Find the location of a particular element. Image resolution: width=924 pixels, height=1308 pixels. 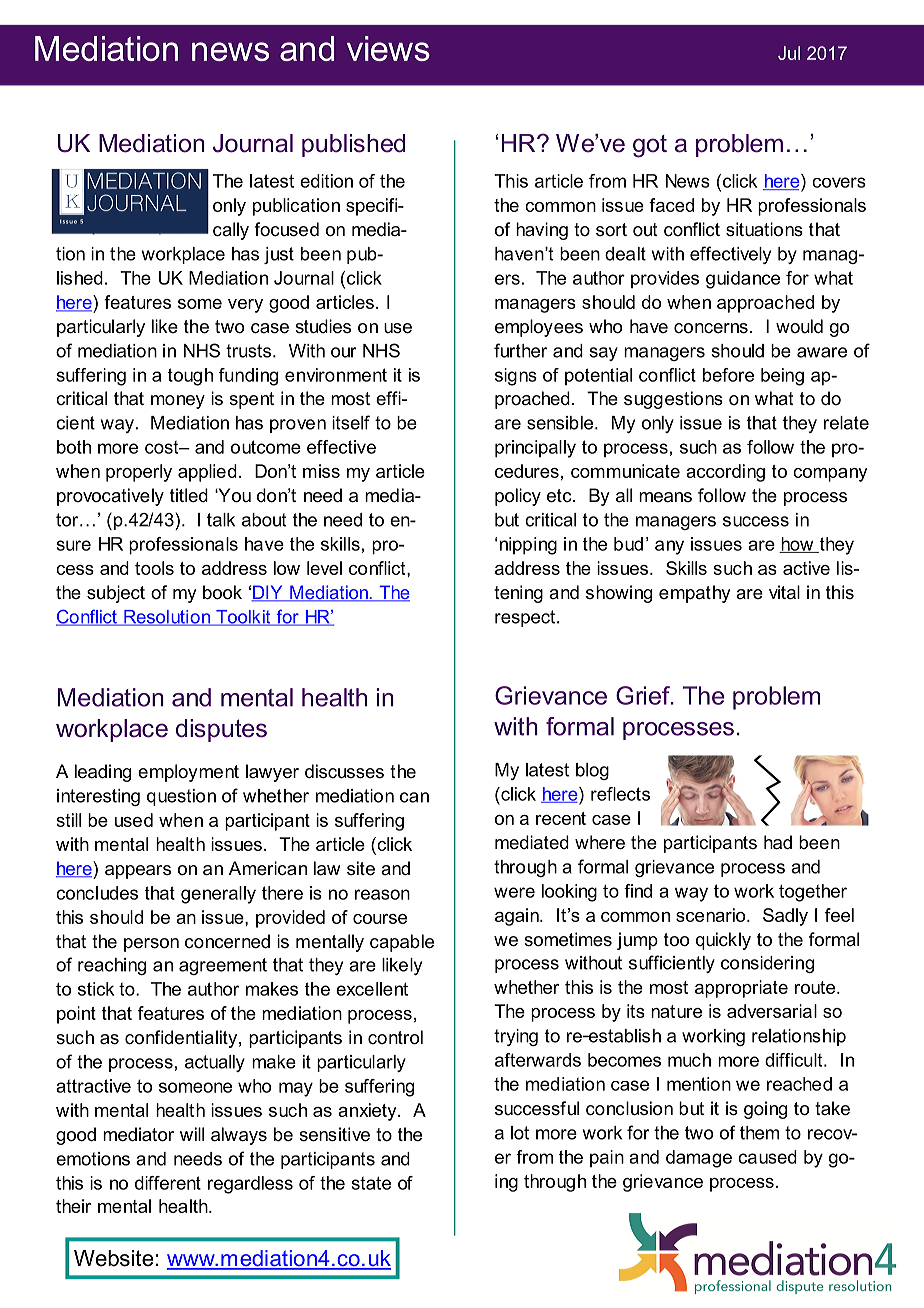

different is located at coordinates (168, 1183).
